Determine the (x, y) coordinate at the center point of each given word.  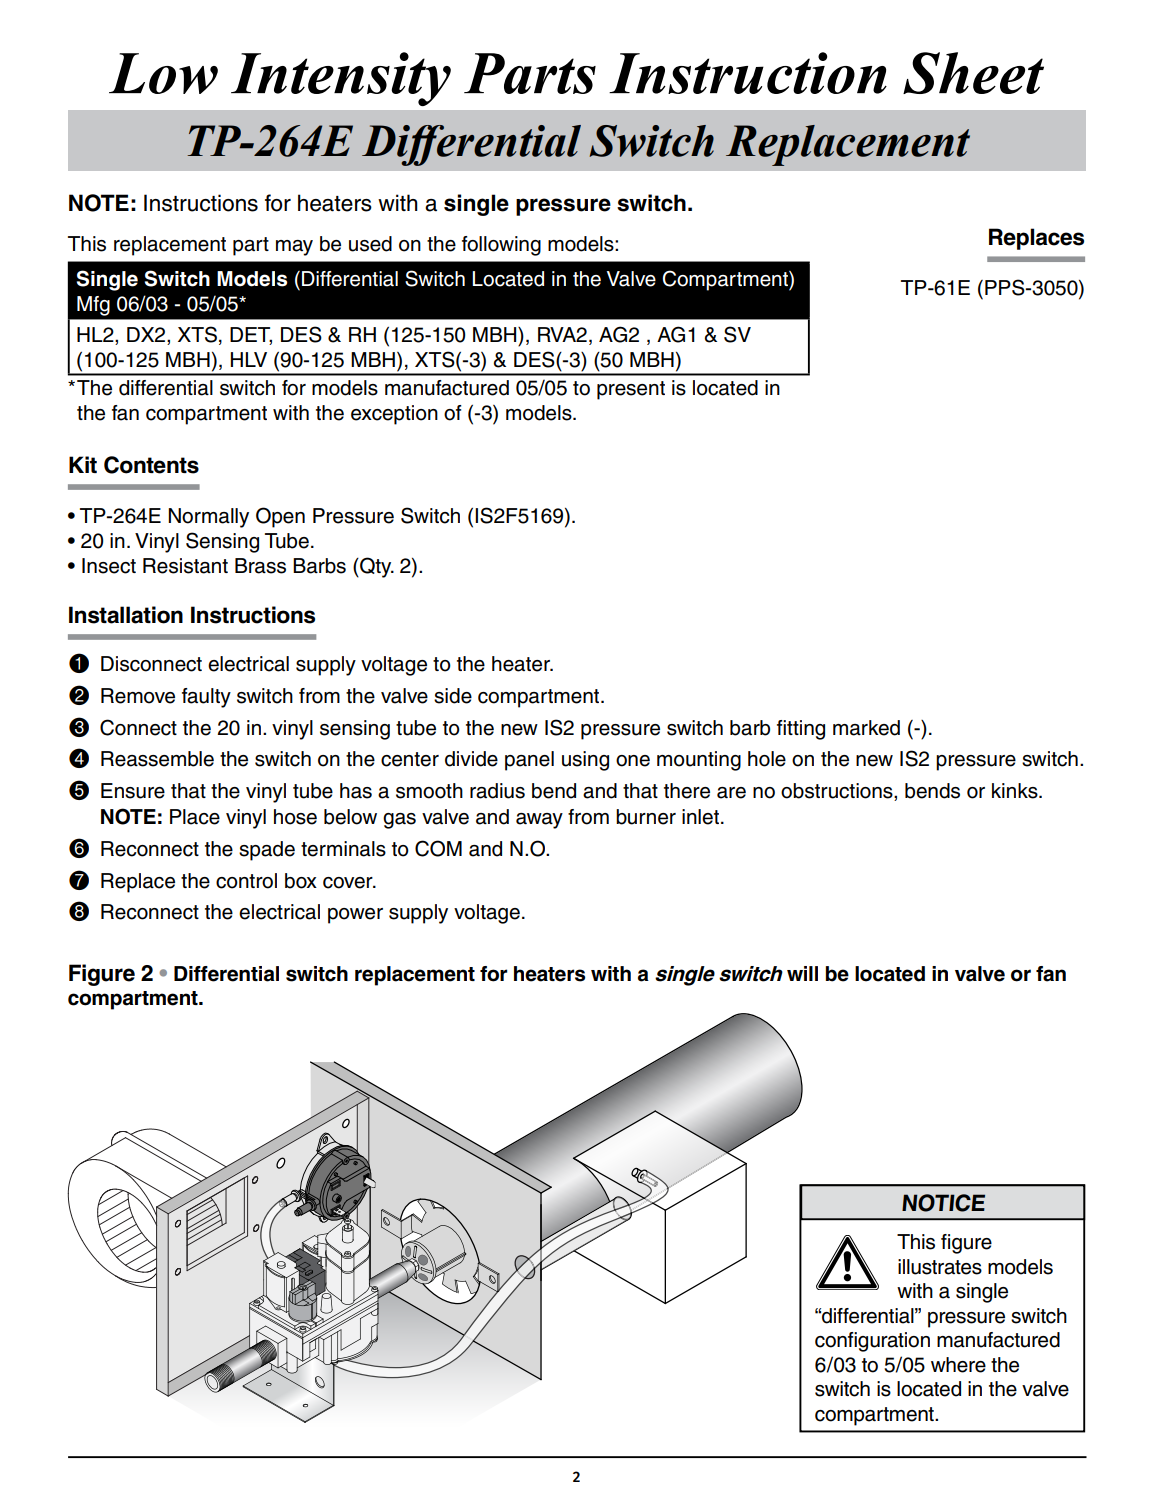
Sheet (973, 73)
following (501, 246)
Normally (208, 518)
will (802, 973)
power (355, 916)
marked (866, 728)
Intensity (341, 79)
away (539, 821)
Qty (376, 567)
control (246, 881)
